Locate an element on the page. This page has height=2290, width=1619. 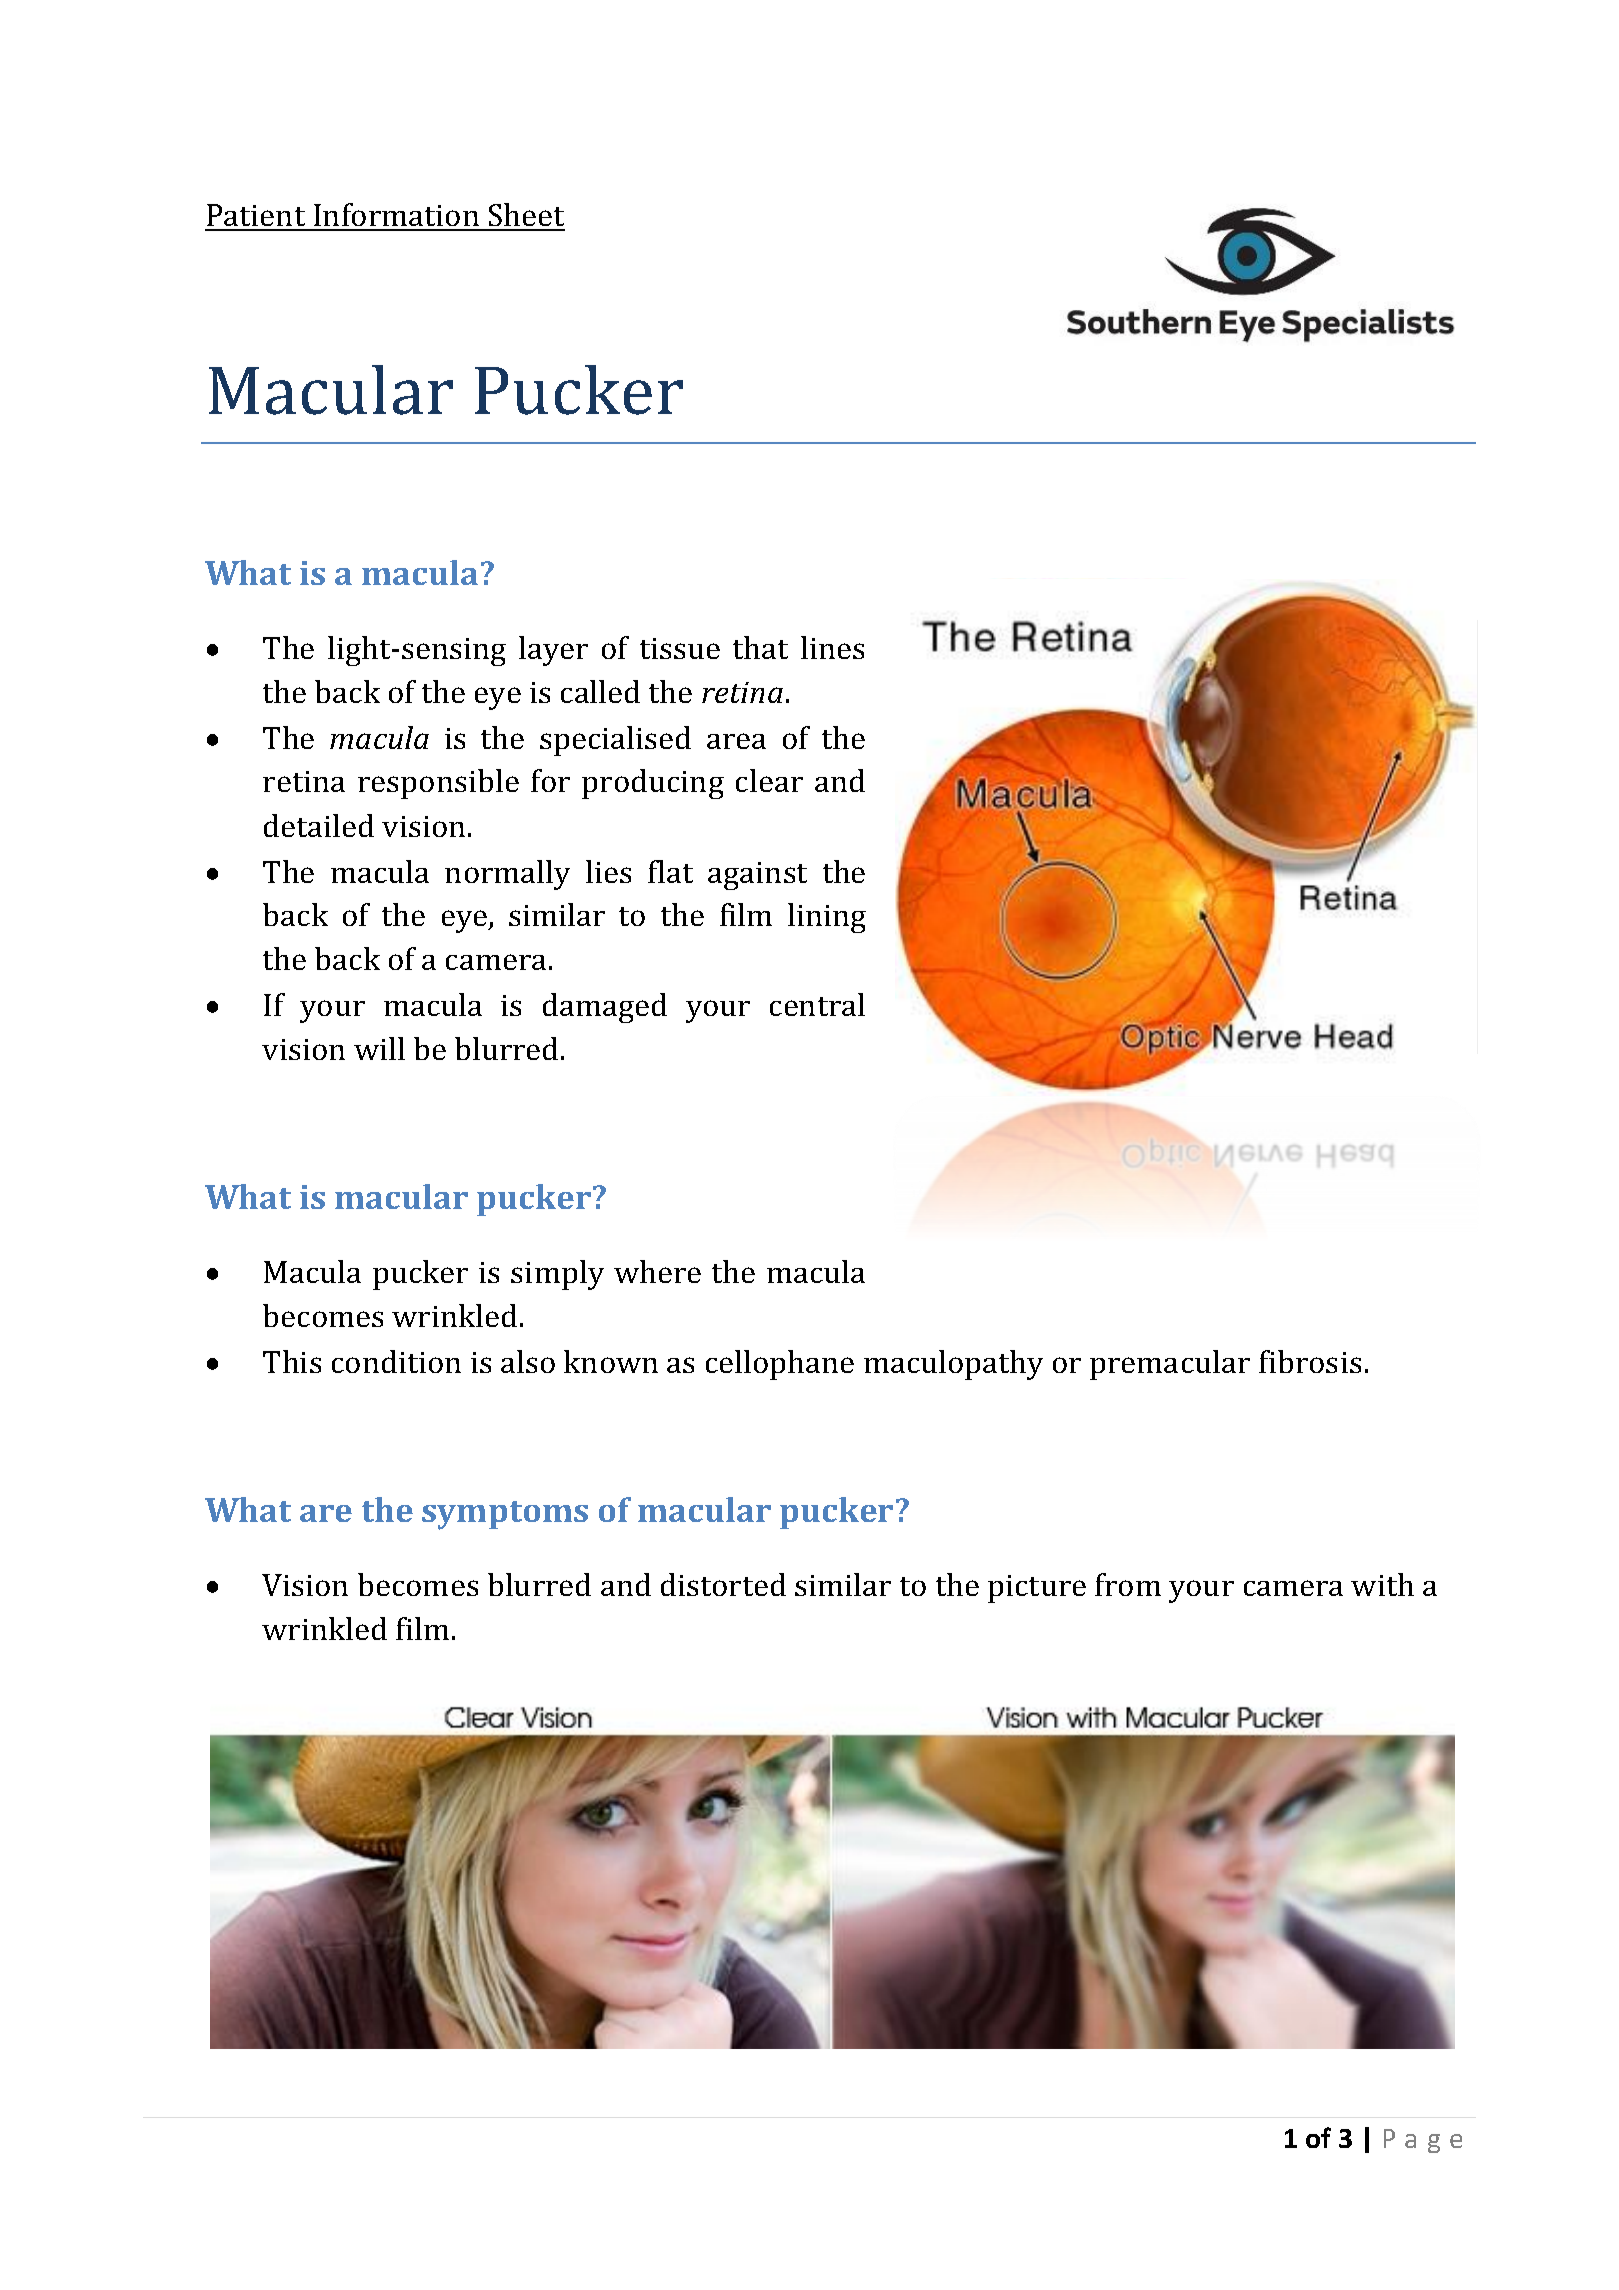
fibrosis is located at coordinates (1310, 1361).
